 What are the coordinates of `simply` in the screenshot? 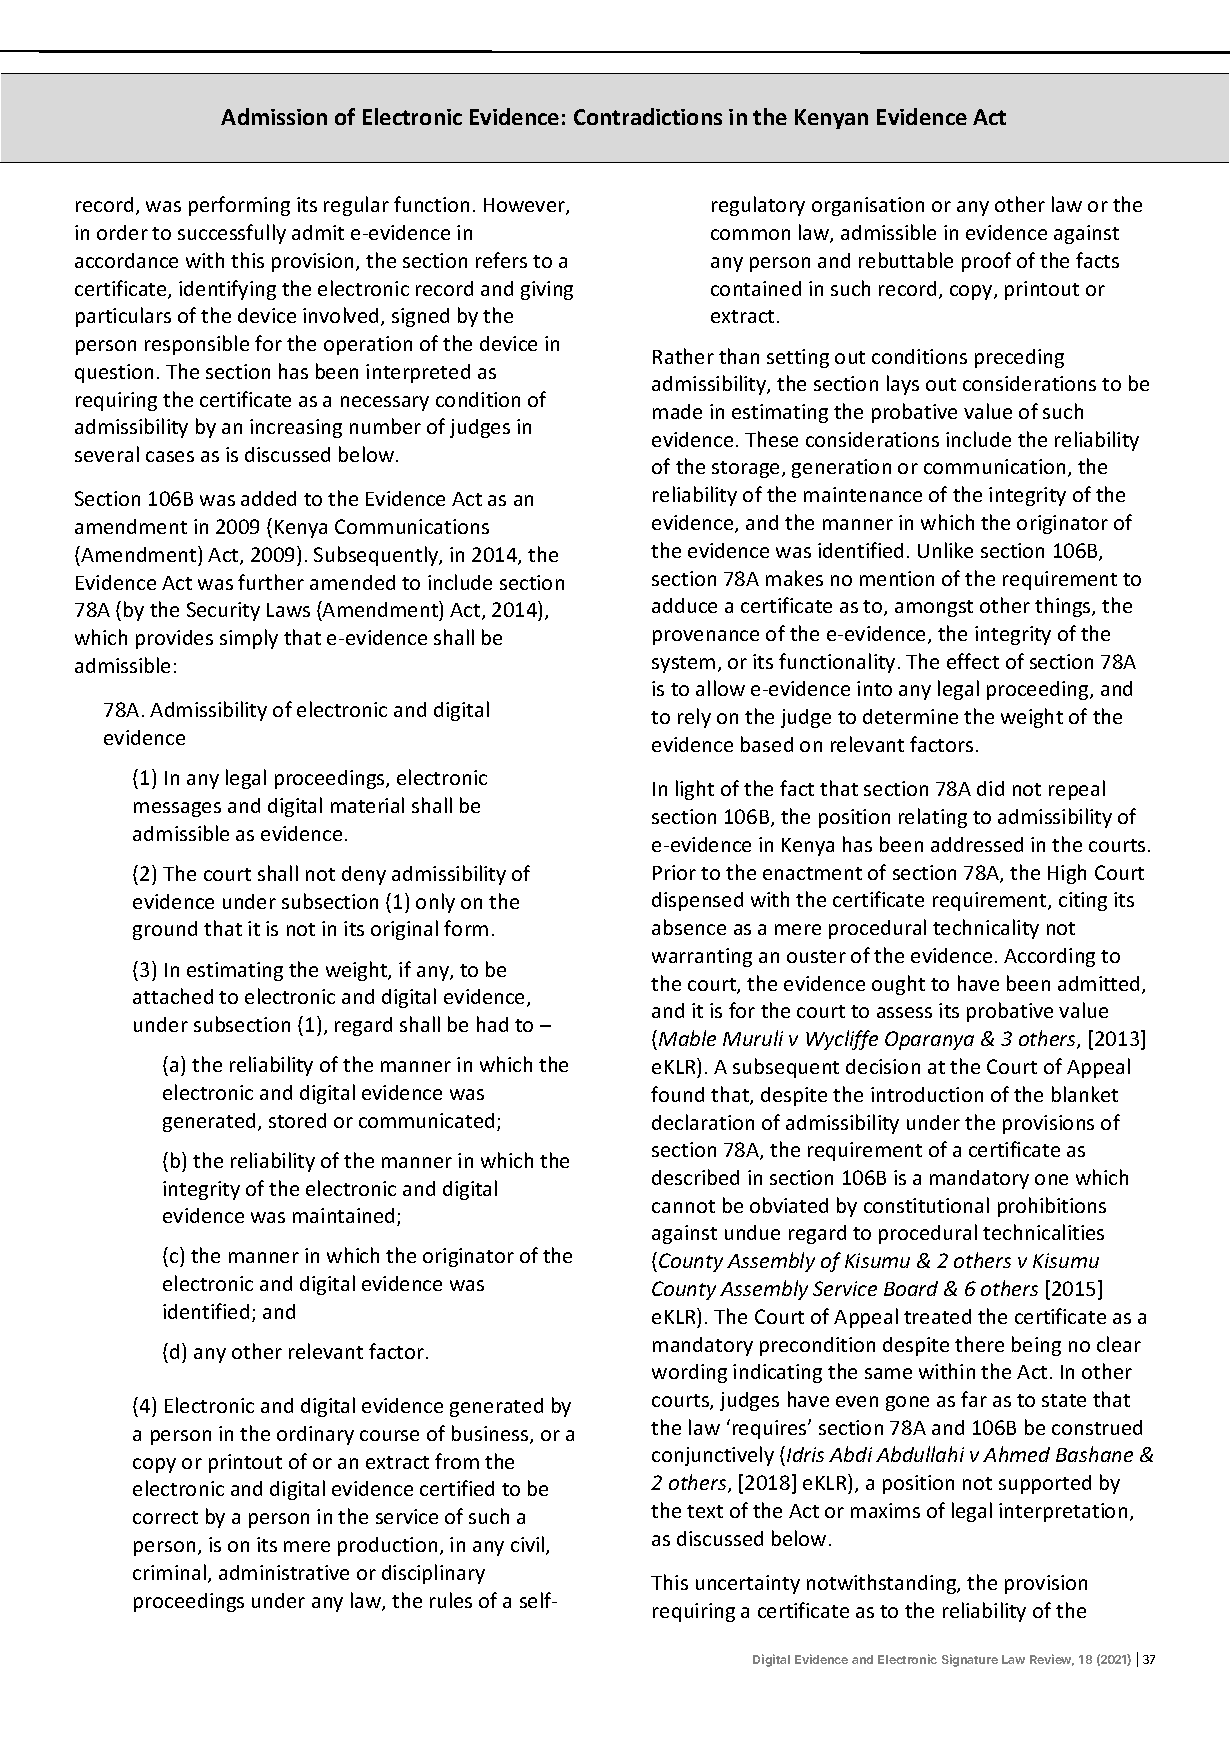 It's located at (249, 639).
